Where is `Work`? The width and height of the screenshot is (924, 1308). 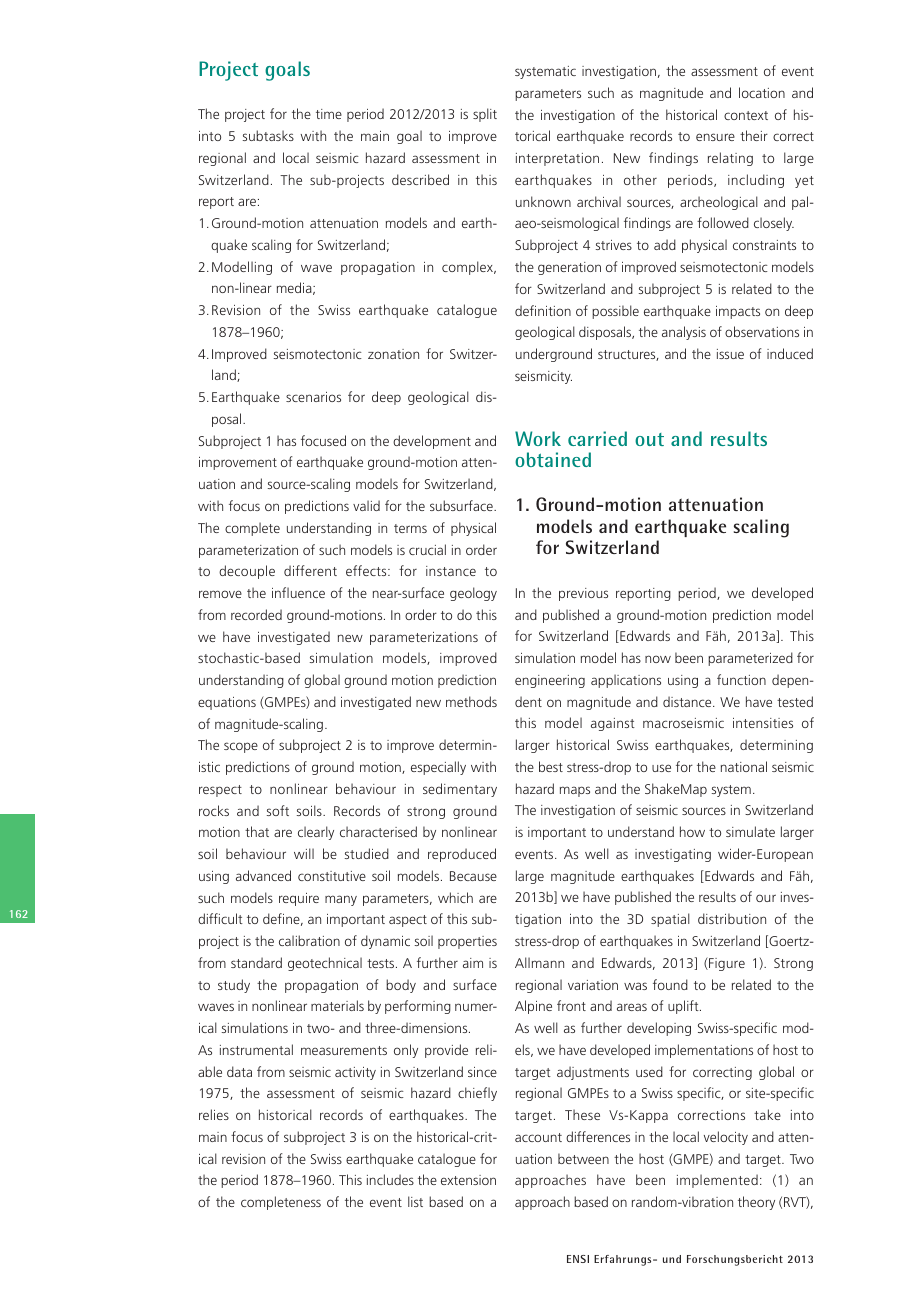
Work is located at coordinates (538, 438).
